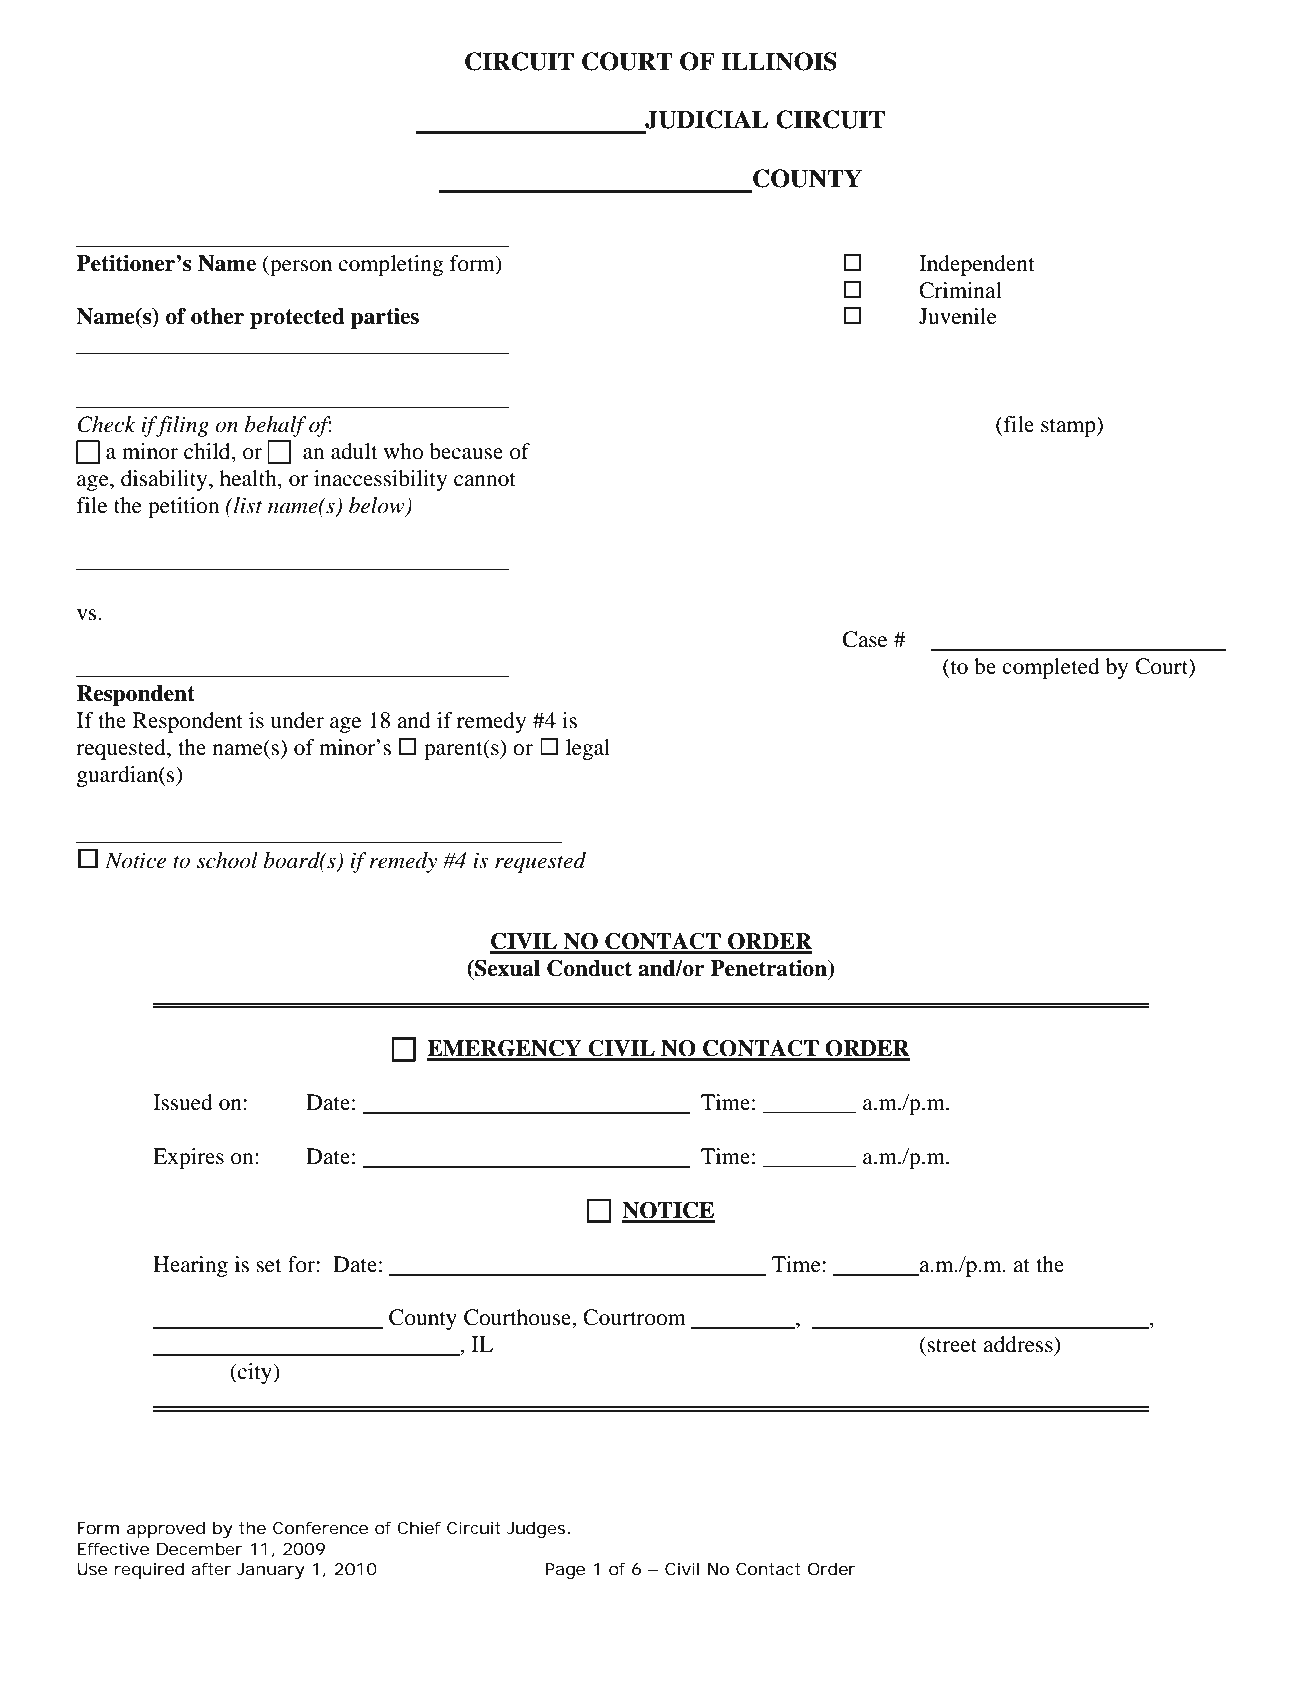 This document has height=1685, width=1302. I want to click on list, so click(247, 505).
